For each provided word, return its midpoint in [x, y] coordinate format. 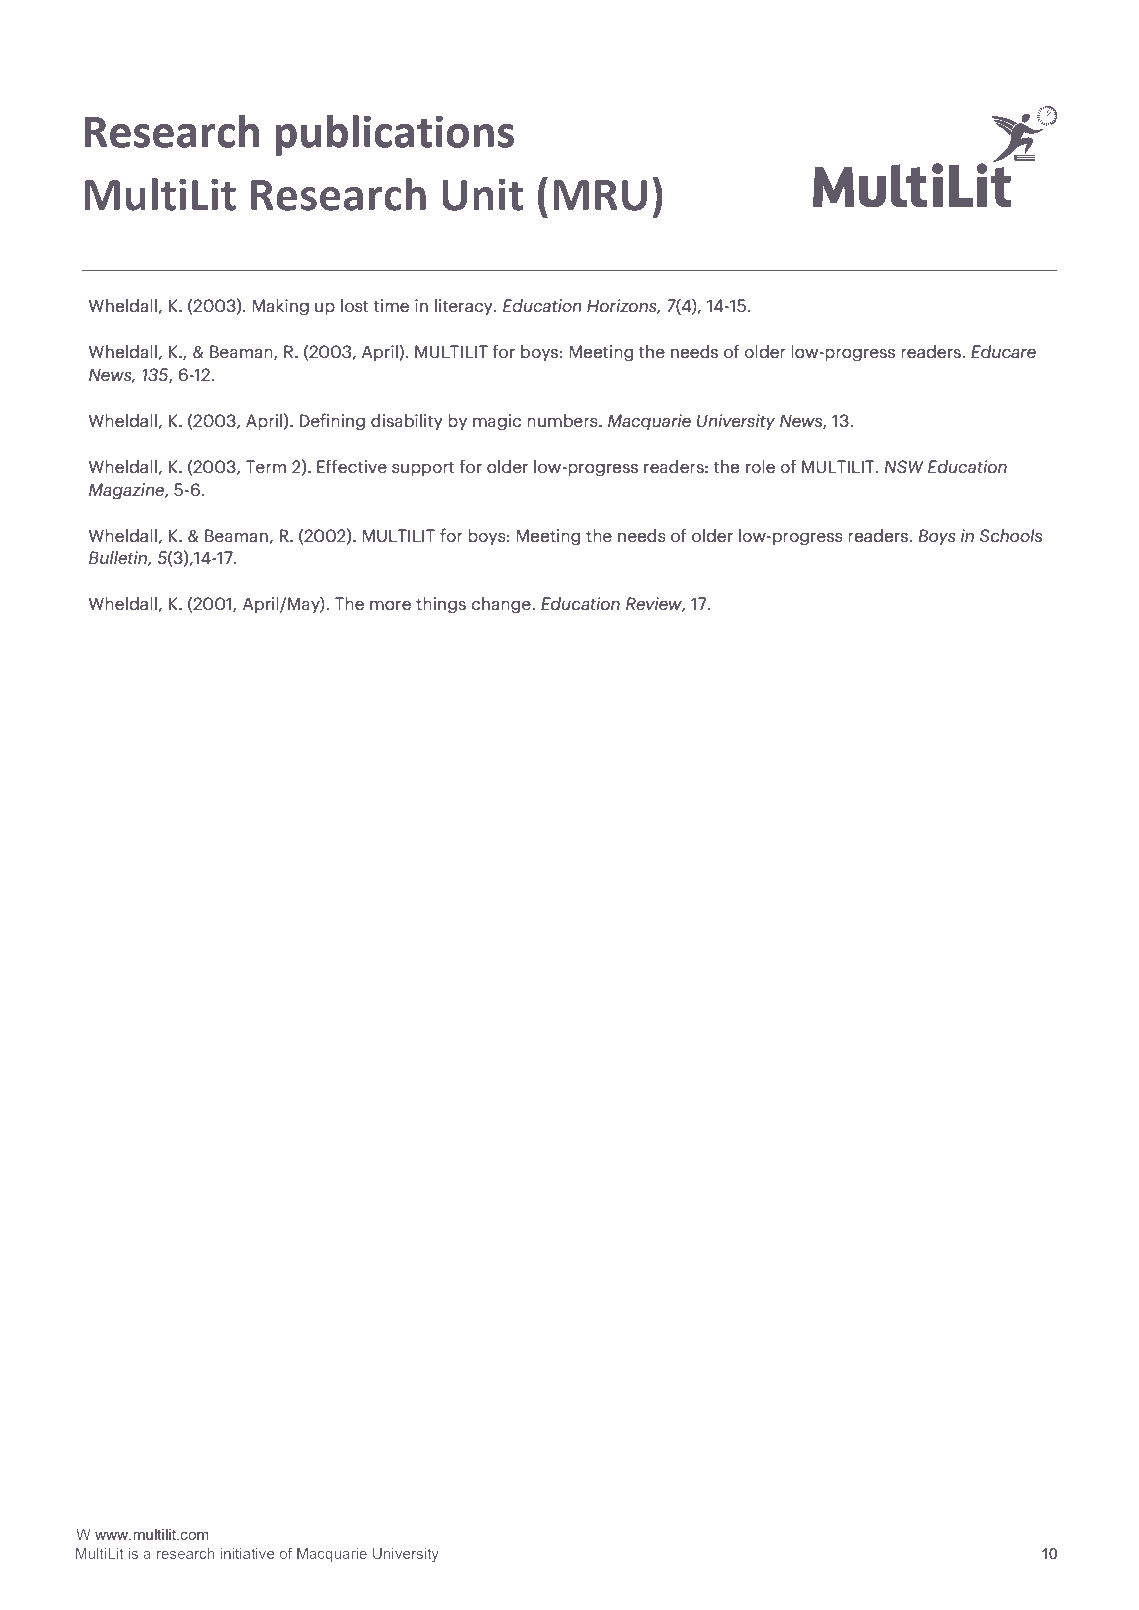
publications [394, 135]
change [502, 605]
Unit [482, 195]
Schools [1011, 535]
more [390, 605]
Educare [1003, 351]
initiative [247, 1553]
